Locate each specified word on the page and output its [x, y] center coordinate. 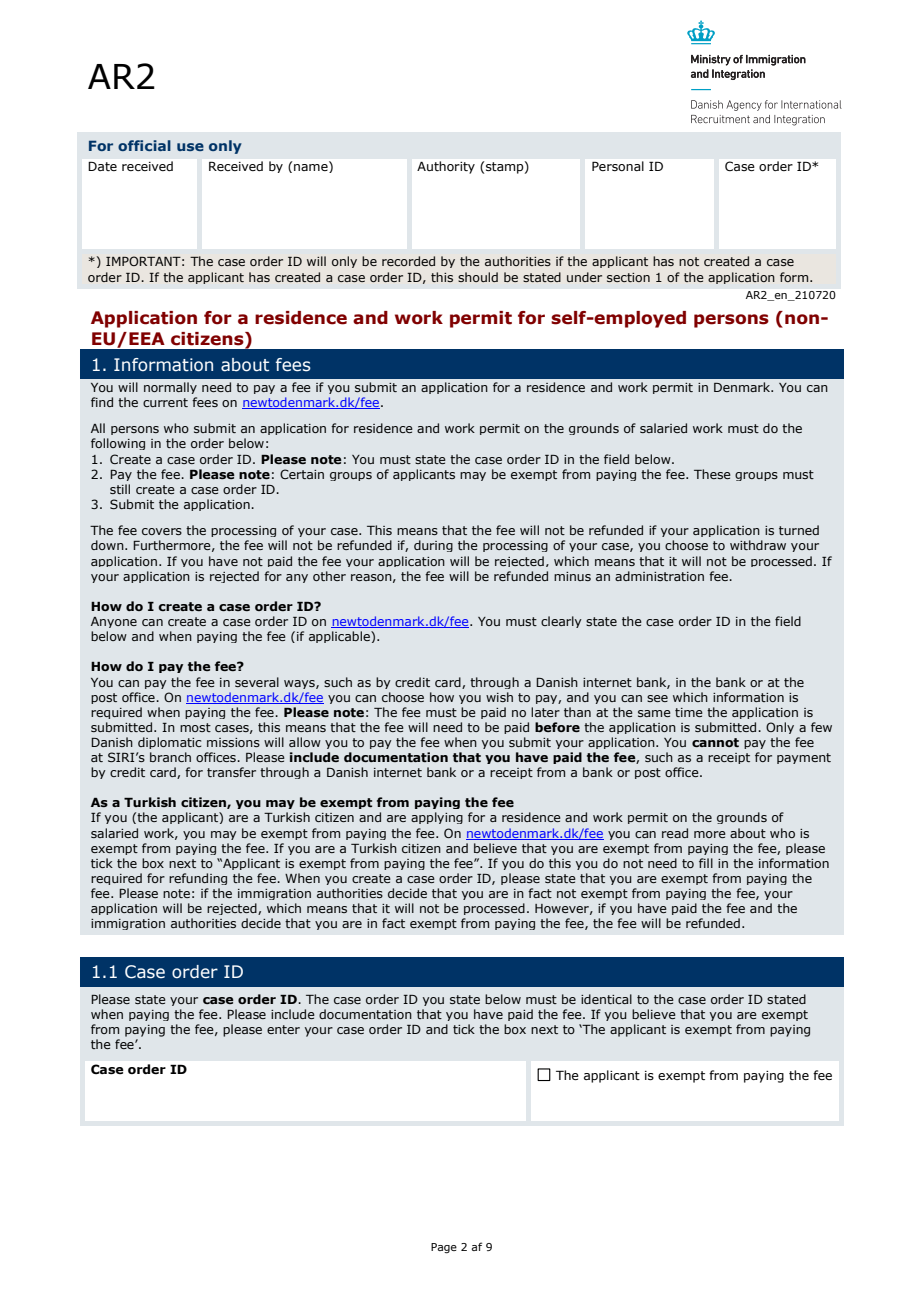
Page [444, 1248]
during [433, 546]
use [190, 147]
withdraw [758, 545]
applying [437, 818]
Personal [618, 166]
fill [706, 863]
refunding [198, 879]
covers [162, 531]
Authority [446, 167]
